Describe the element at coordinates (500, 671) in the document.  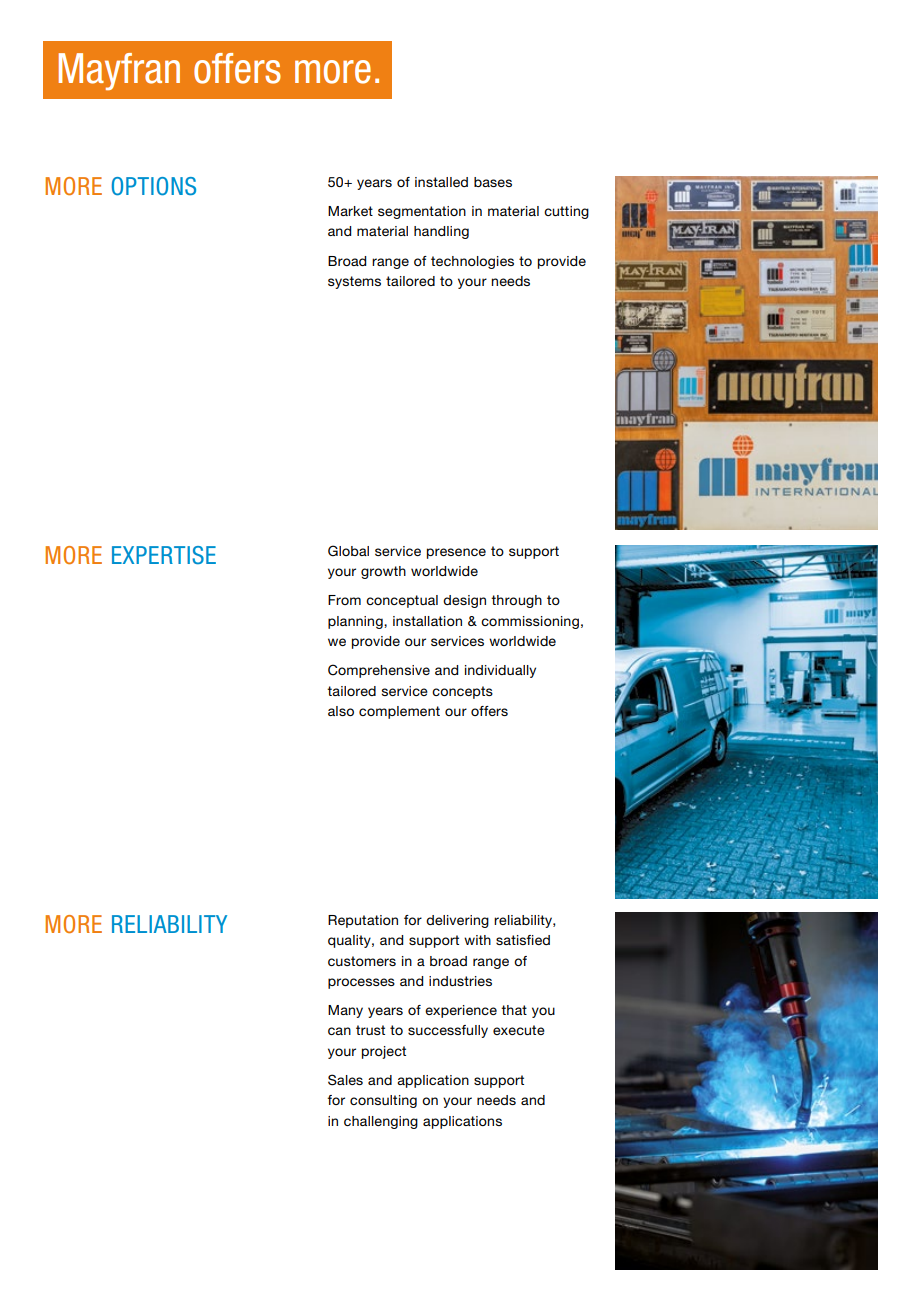
I see `individually` at that location.
